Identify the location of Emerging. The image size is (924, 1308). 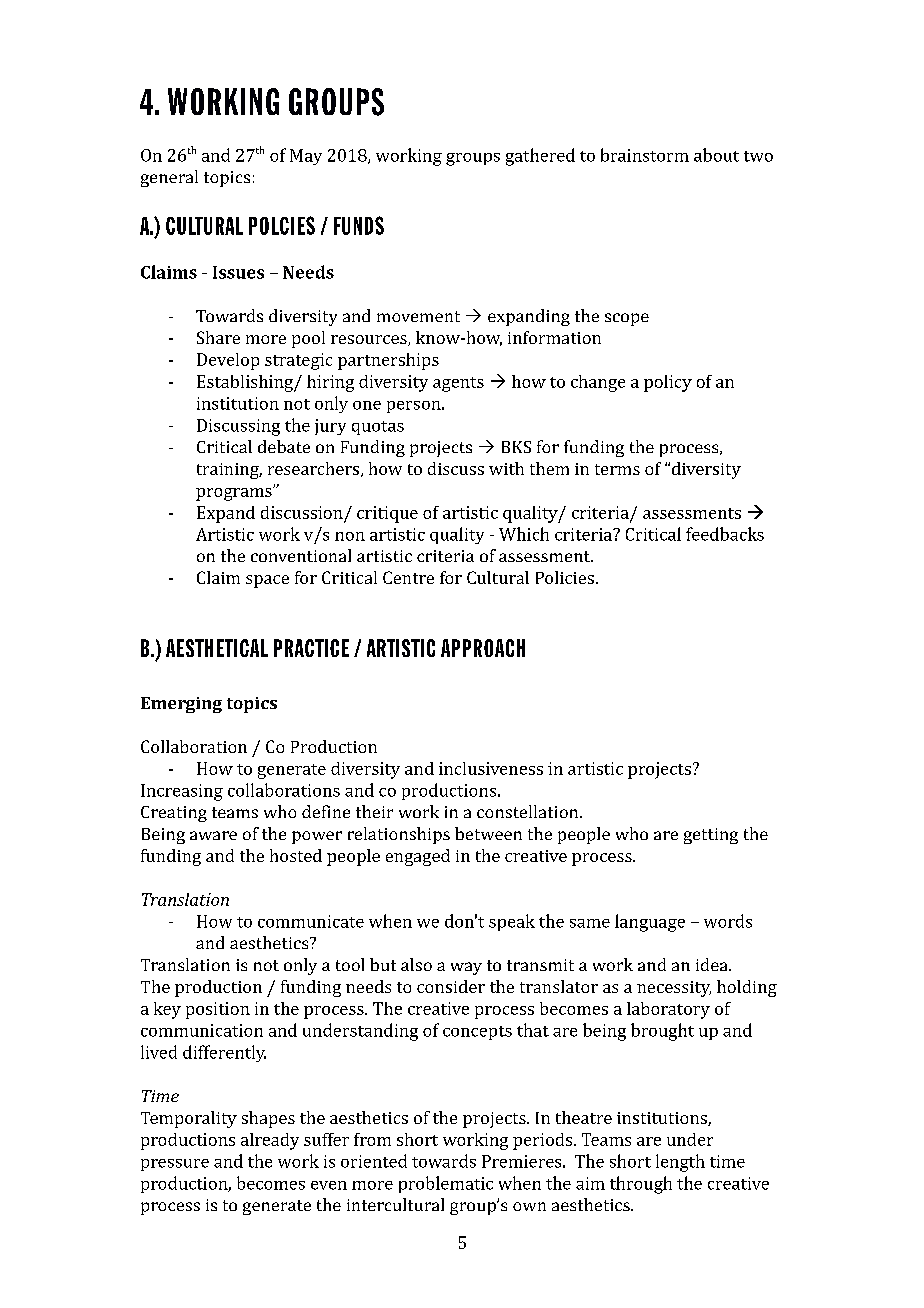
(181, 705).
